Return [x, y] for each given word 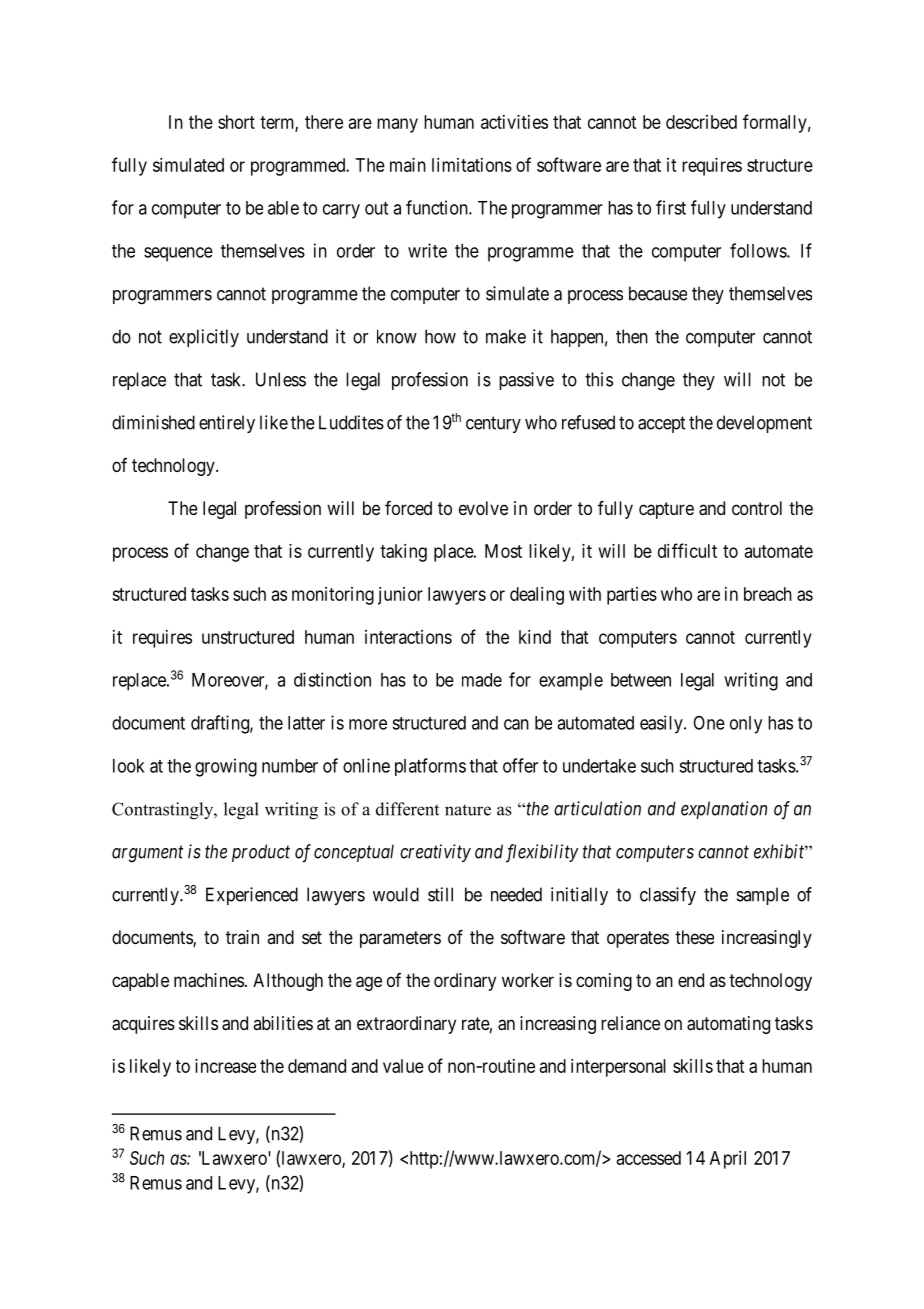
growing [226, 767]
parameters [400, 939]
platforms [430, 767]
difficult [687, 550]
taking [403, 553]
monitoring [333, 596]
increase [225, 1066]
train [242, 937]
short [236, 122]
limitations [472, 165]
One [709, 723]
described [701, 122]
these [694, 937]
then [632, 336]
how [440, 336]
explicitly [204, 338]
